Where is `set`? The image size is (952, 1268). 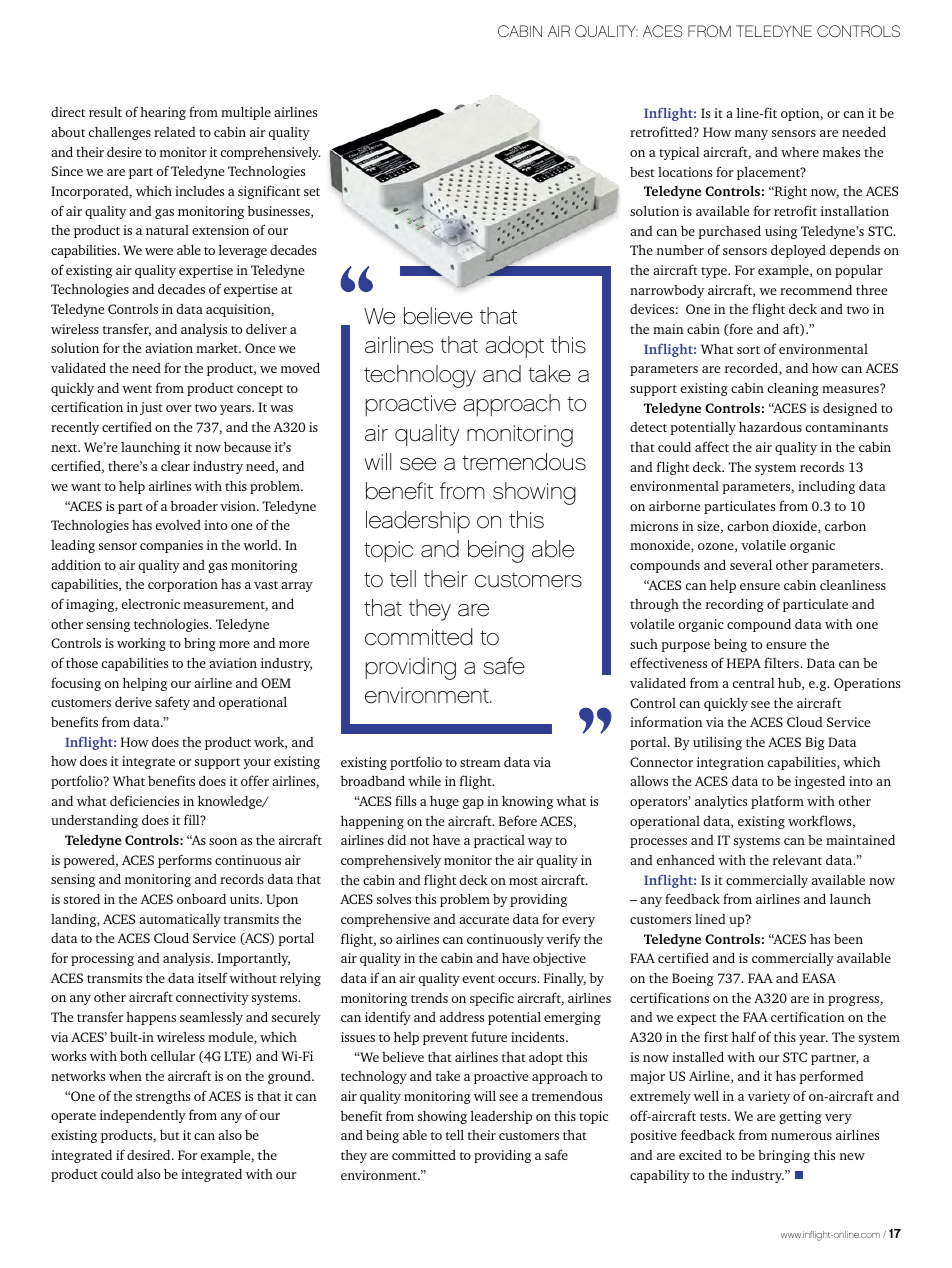
set is located at coordinates (312, 192).
